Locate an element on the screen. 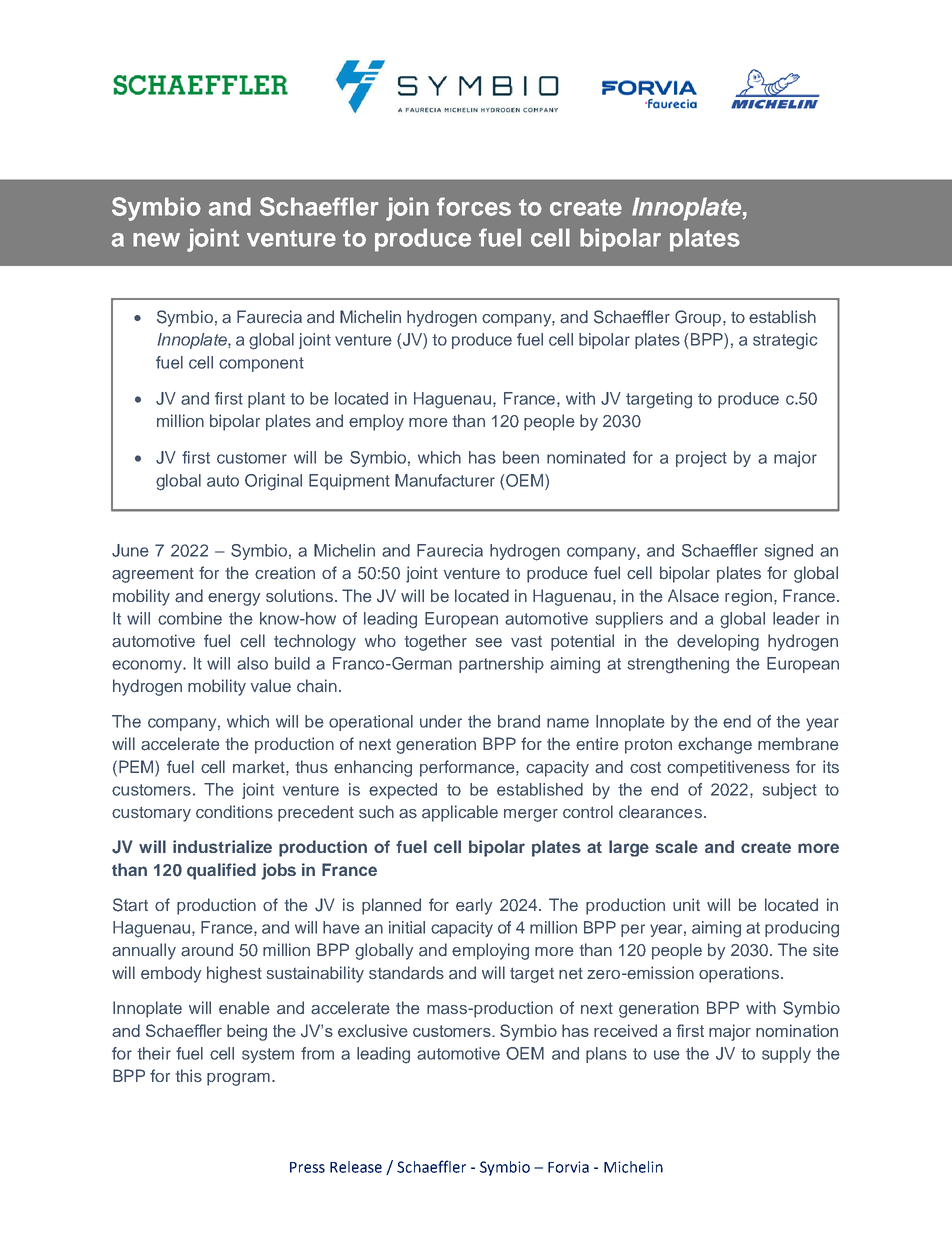 Image resolution: width=952 pixels, height=1233 pixels. also is located at coordinates (252, 663).
